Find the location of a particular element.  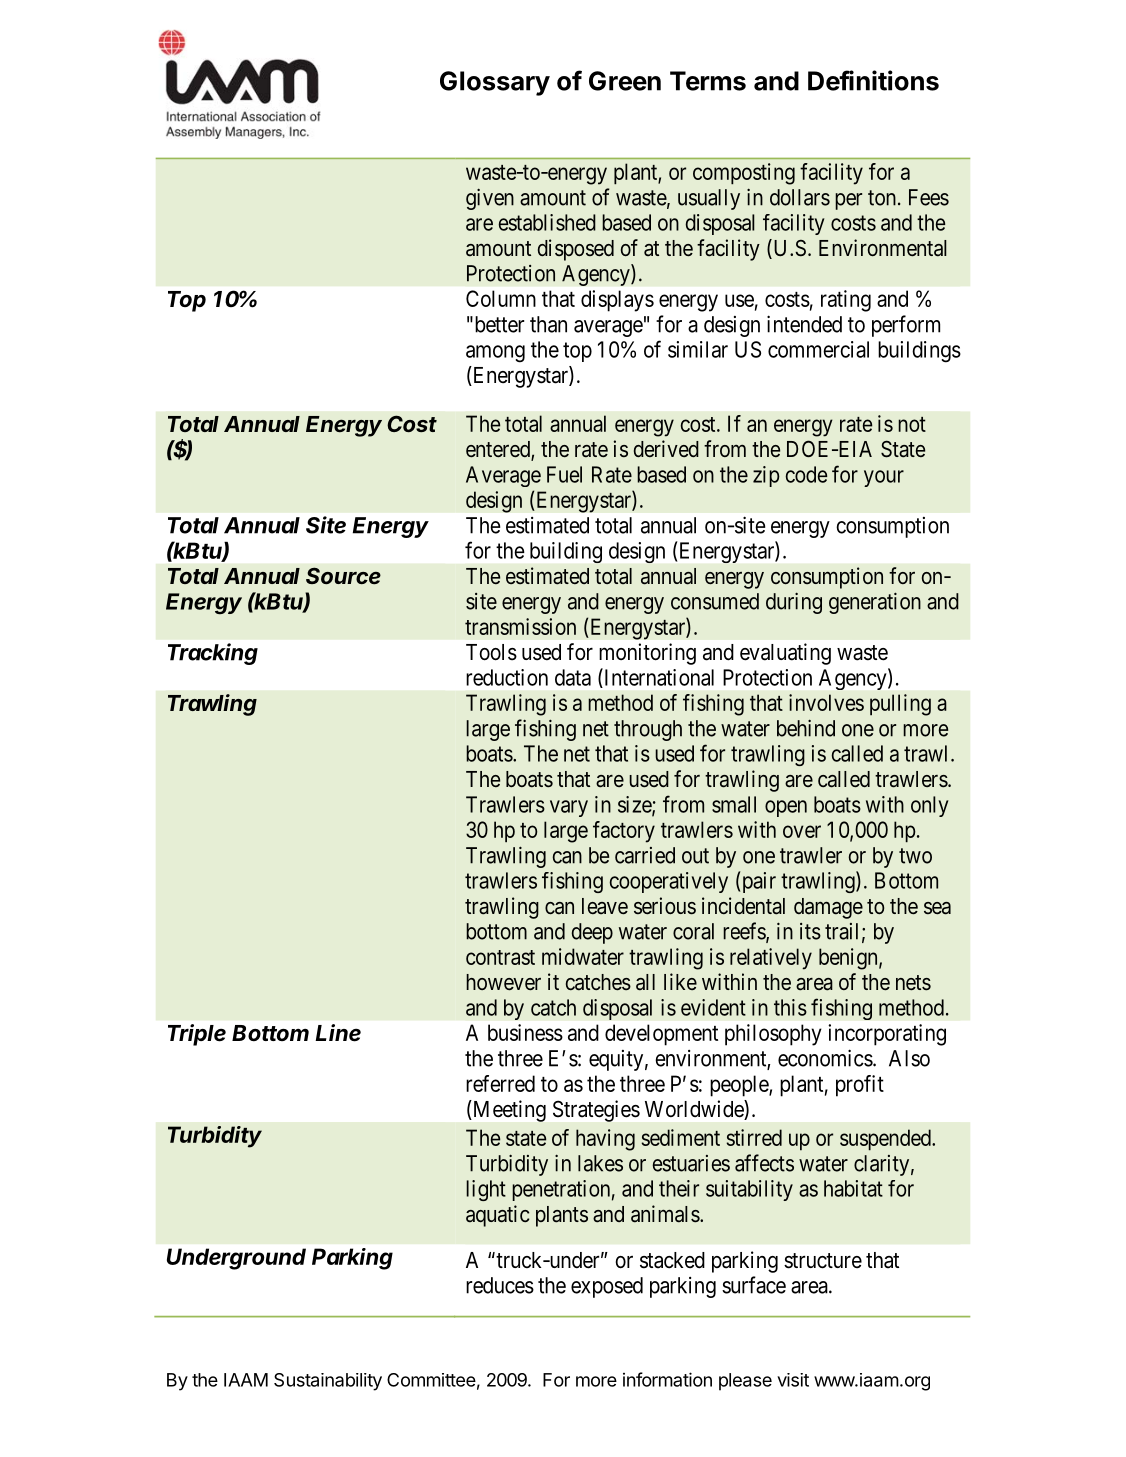

Definitions is located at coordinates (873, 80).
